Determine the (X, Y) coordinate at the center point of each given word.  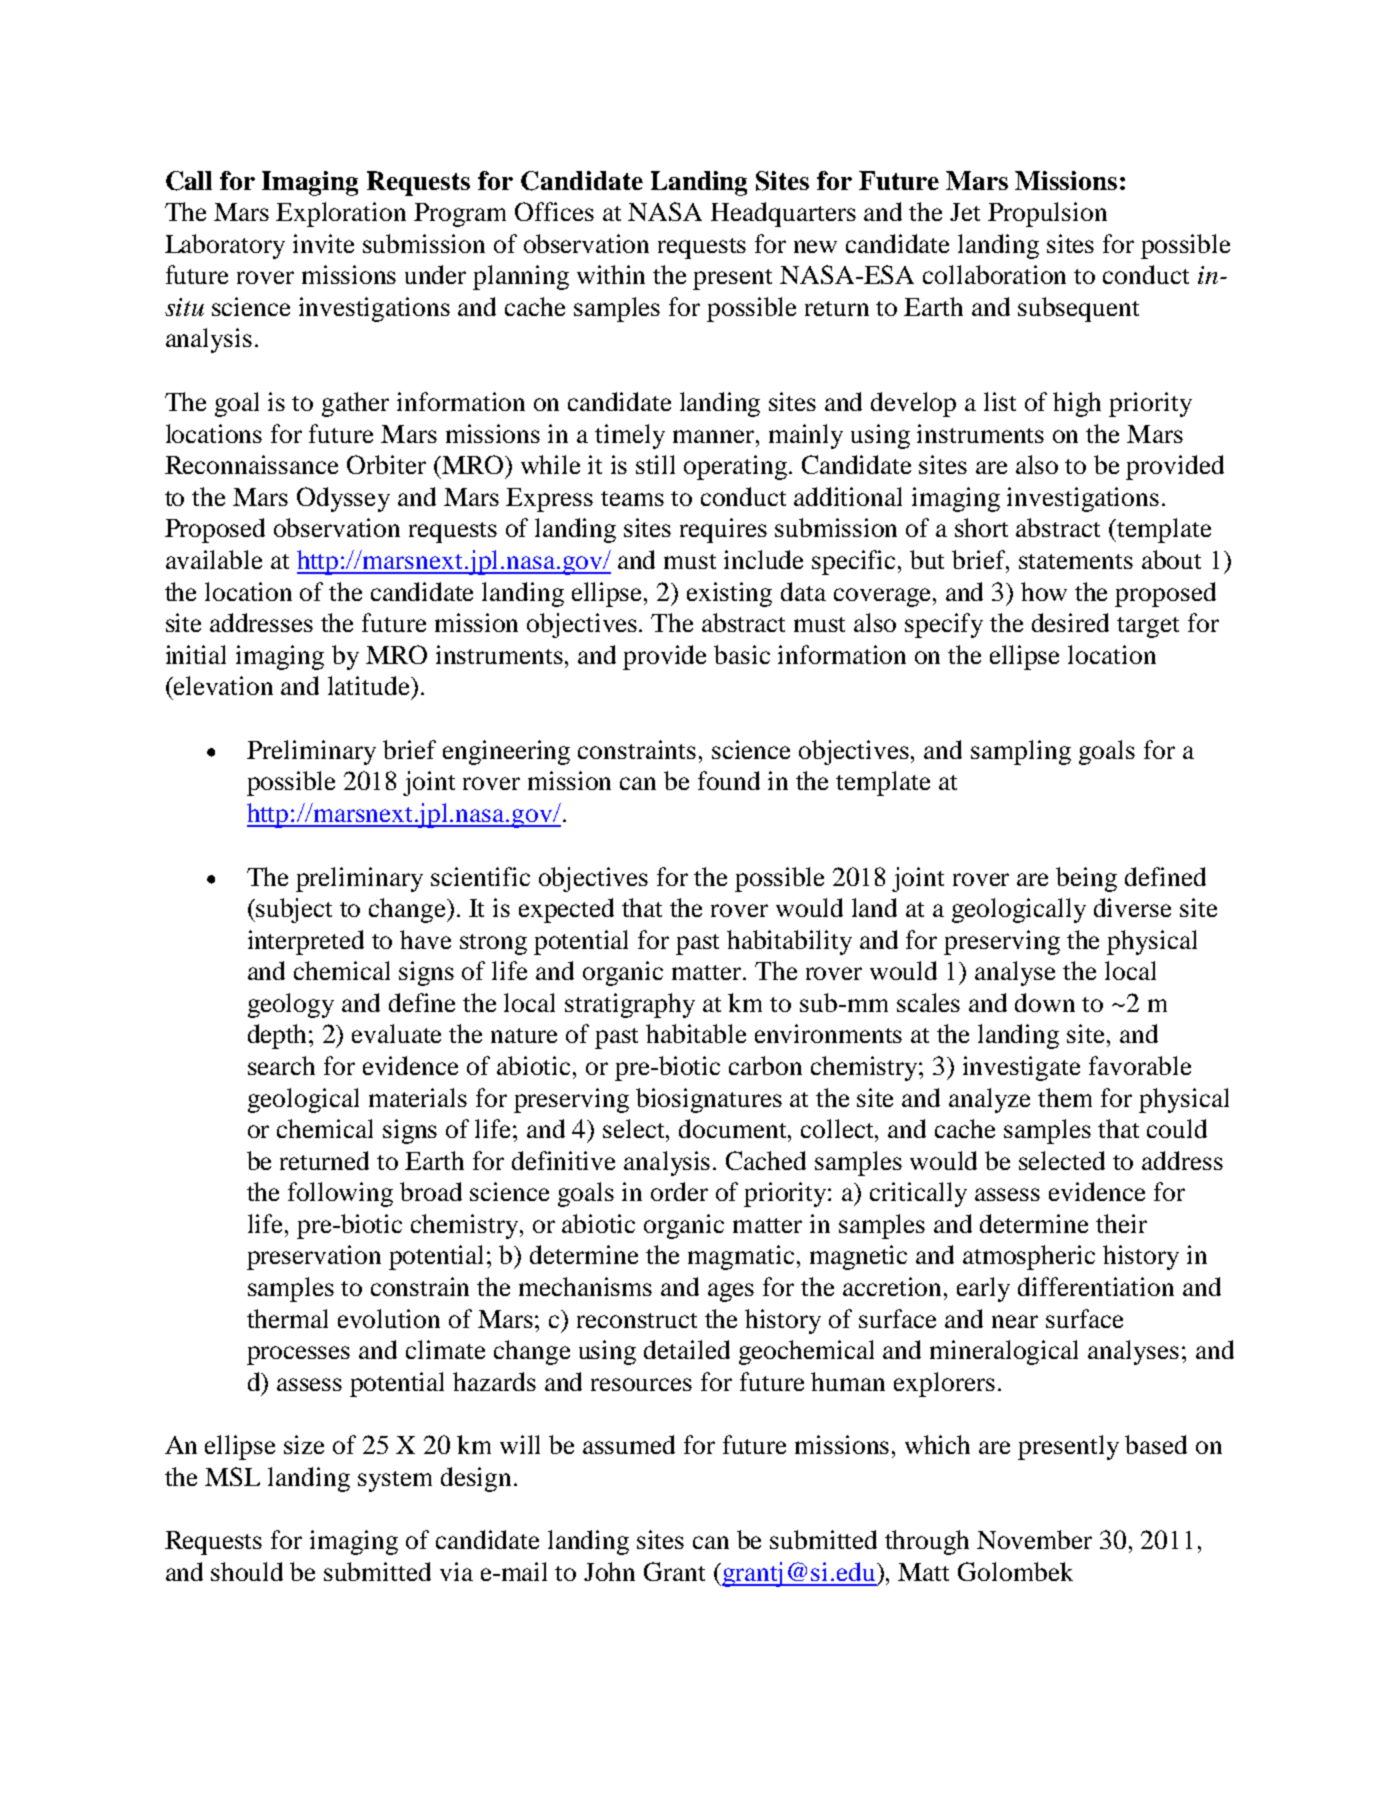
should (247, 1571)
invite (323, 243)
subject (294, 910)
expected (566, 910)
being (1086, 879)
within (611, 274)
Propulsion (1047, 214)
